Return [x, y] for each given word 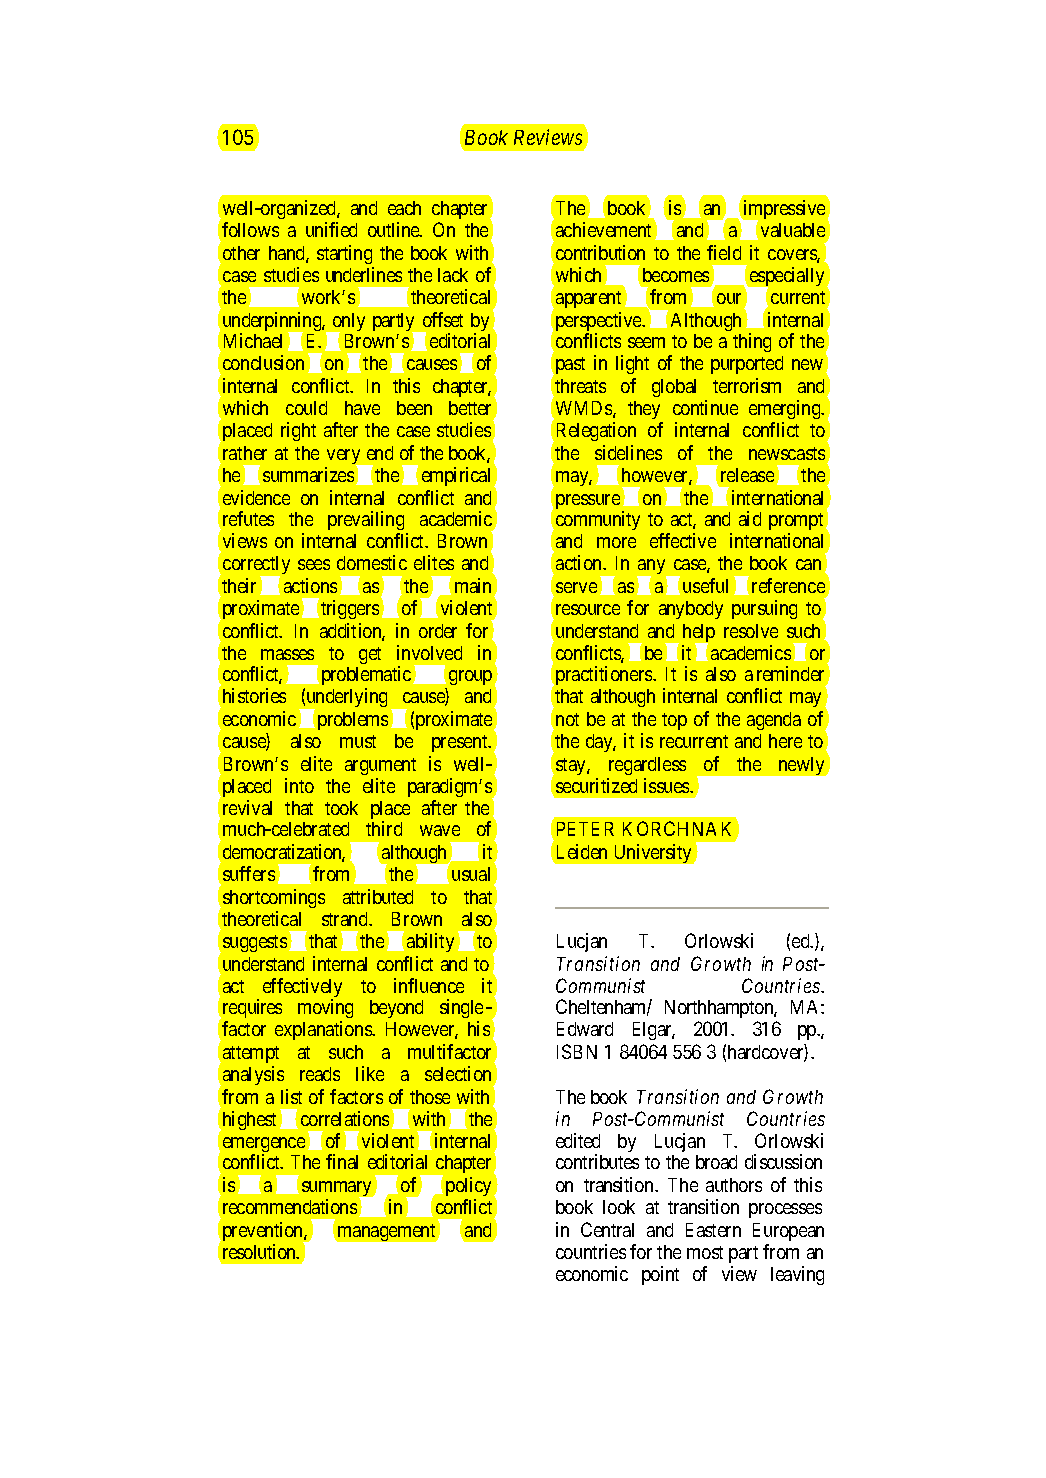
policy [470, 1186]
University [653, 853]
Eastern [713, 1230]
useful [705, 585]
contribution [600, 252]
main [473, 585]
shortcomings [274, 898]
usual [471, 874]
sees [314, 564]
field [724, 252]
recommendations [290, 1206]
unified [331, 229]
